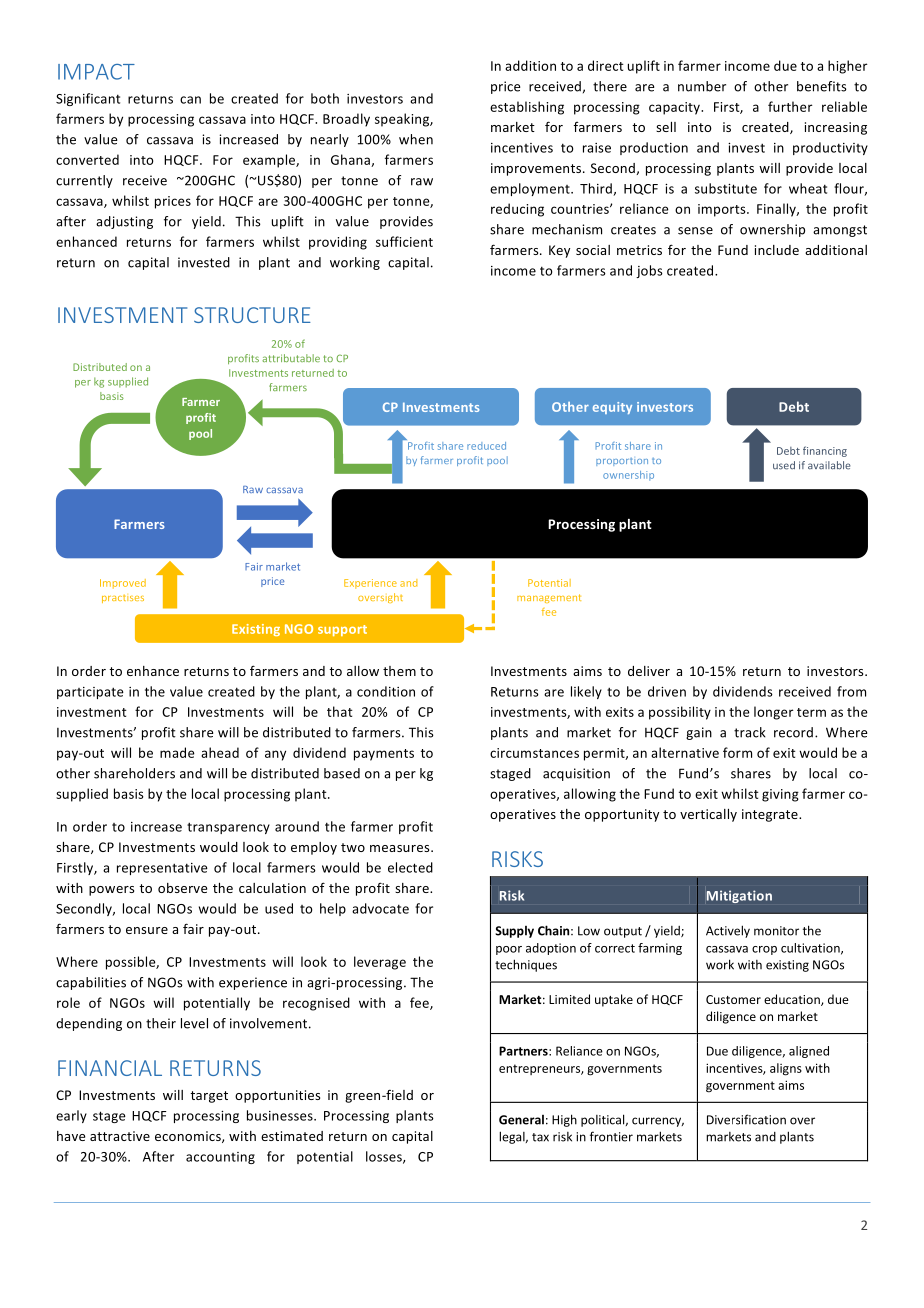 The image size is (924, 1308). What do you see at coordinates (549, 598) in the screenshot?
I see `management` at bounding box center [549, 598].
